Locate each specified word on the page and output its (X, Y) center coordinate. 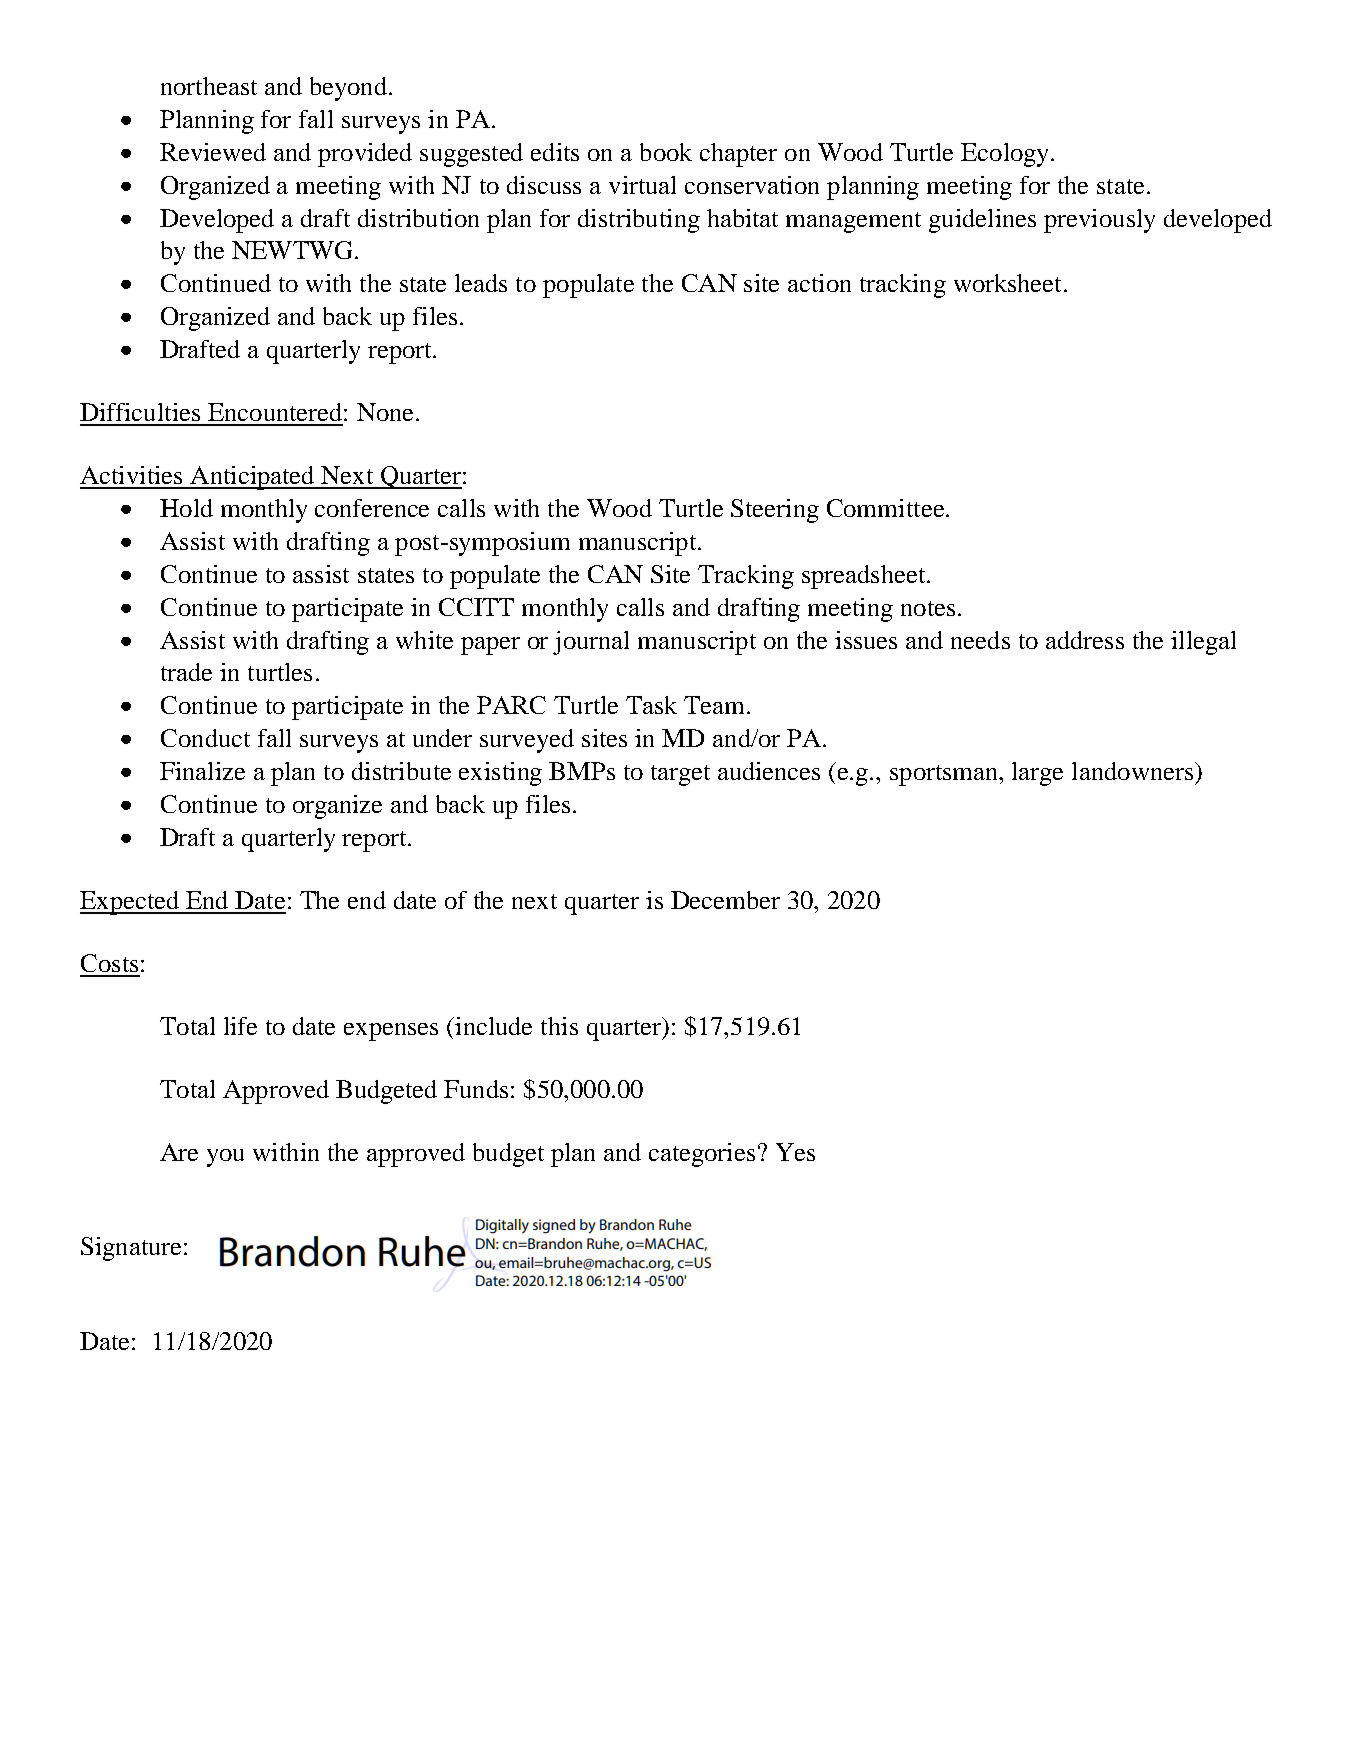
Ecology (1006, 155)
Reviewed (213, 152)
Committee (885, 508)
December (725, 900)
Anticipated (252, 478)
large (1037, 774)
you (225, 1158)
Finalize (202, 771)
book (666, 152)
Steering (775, 511)
